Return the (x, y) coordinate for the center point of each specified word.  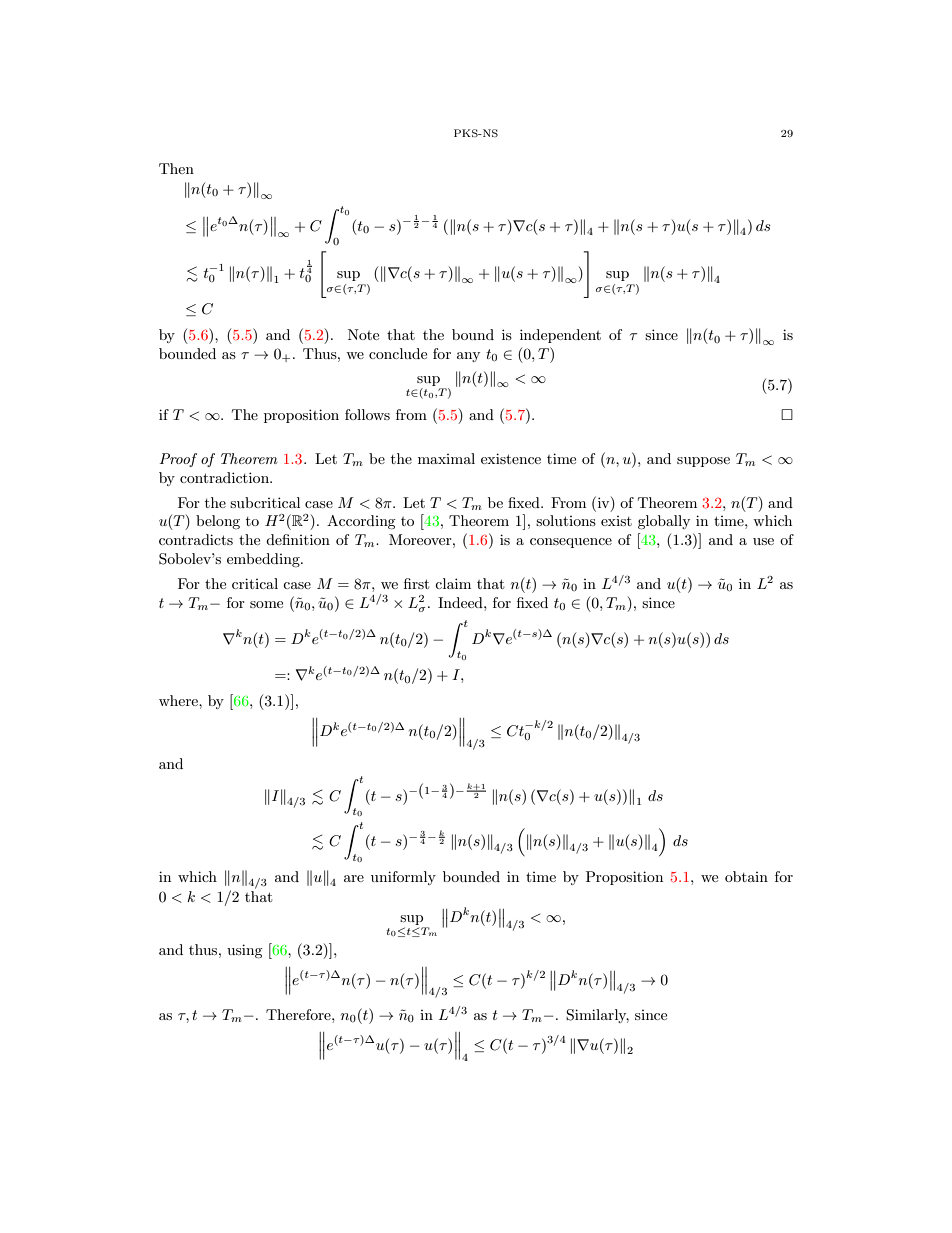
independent (560, 336)
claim (453, 583)
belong (218, 522)
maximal (446, 458)
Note (363, 334)
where (179, 700)
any (468, 357)
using (245, 951)
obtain (746, 876)
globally (664, 522)
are (354, 878)
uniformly (403, 878)
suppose (703, 462)
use (763, 541)
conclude (398, 353)
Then (176, 168)
